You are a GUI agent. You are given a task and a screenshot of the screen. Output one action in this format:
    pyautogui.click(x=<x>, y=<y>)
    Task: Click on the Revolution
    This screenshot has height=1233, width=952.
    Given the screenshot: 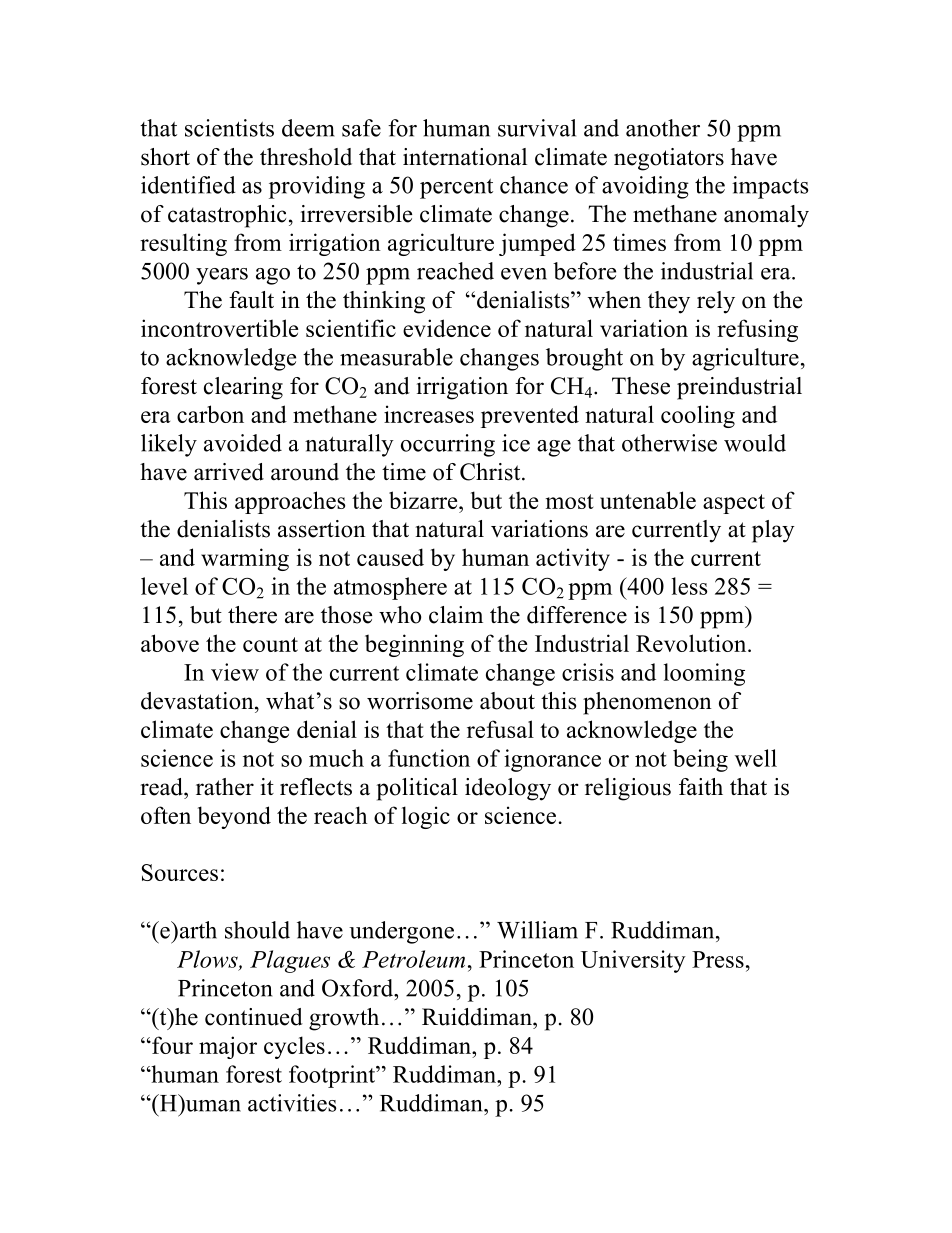 What is the action you would take?
    pyautogui.click(x=692, y=643)
